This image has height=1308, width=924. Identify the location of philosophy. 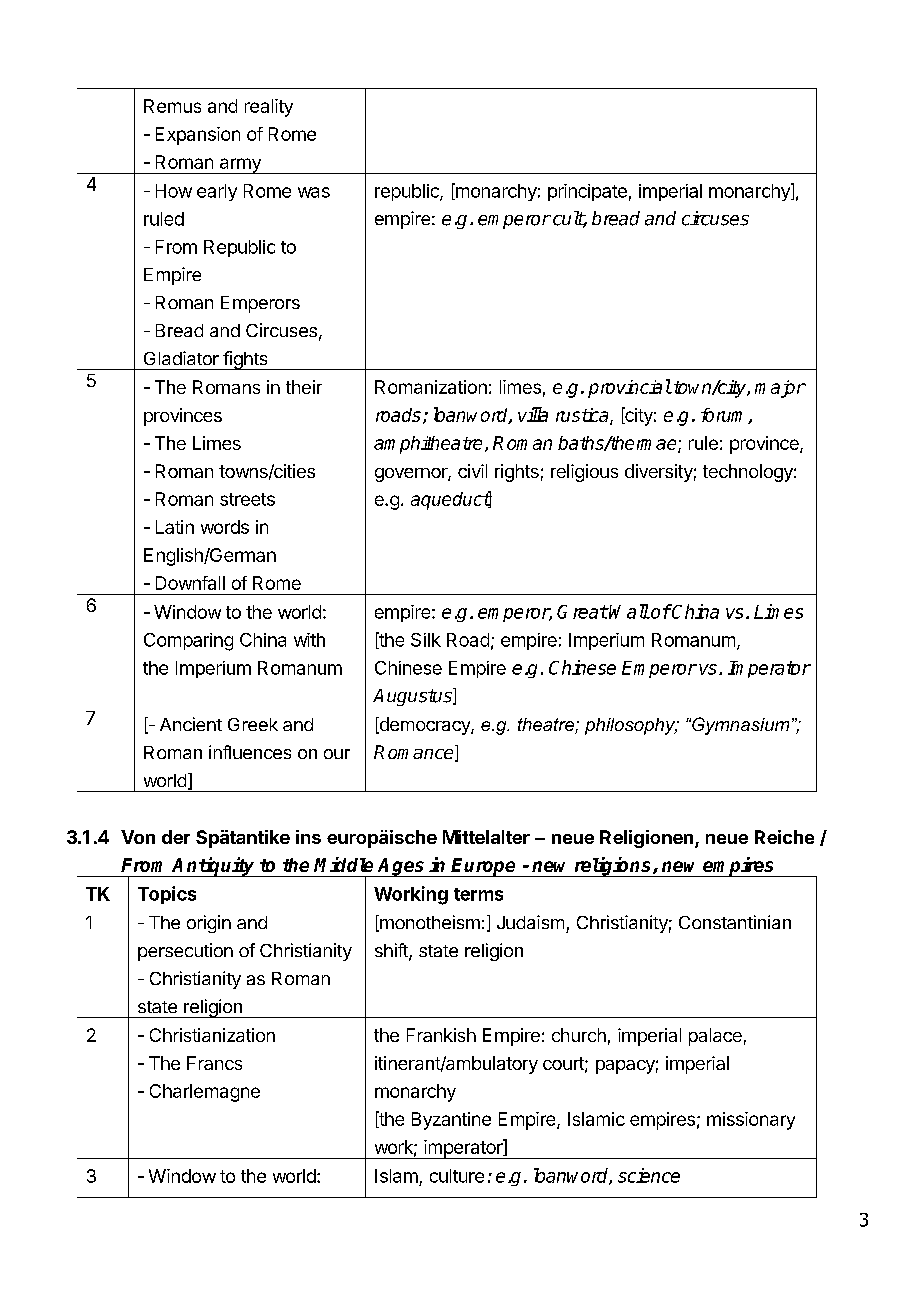
(631, 726).
